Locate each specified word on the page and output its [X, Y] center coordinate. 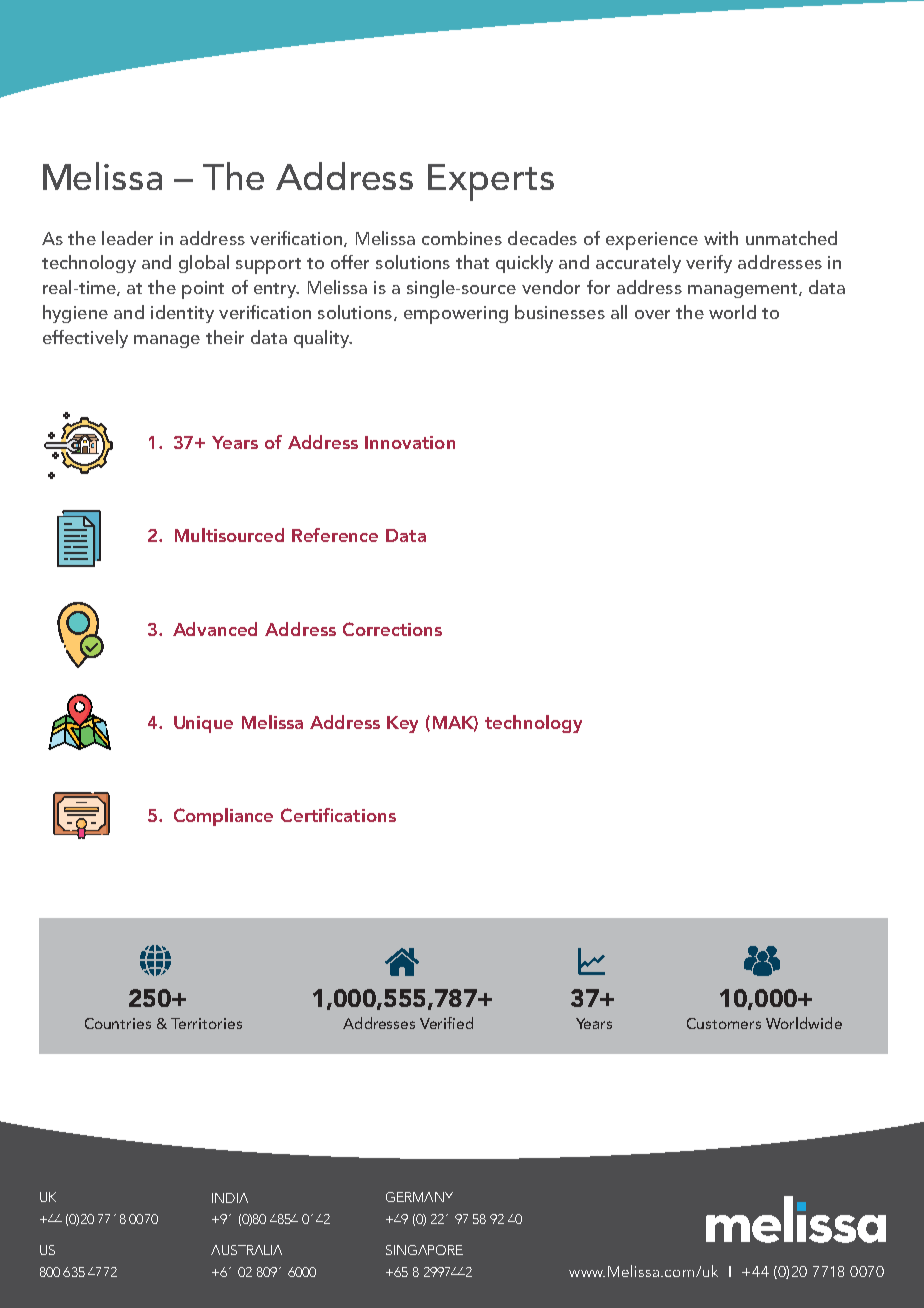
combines [462, 238]
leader [127, 238]
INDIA [230, 1198]
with [721, 238]
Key [402, 724]
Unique [203, 724]
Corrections [392, 629]
